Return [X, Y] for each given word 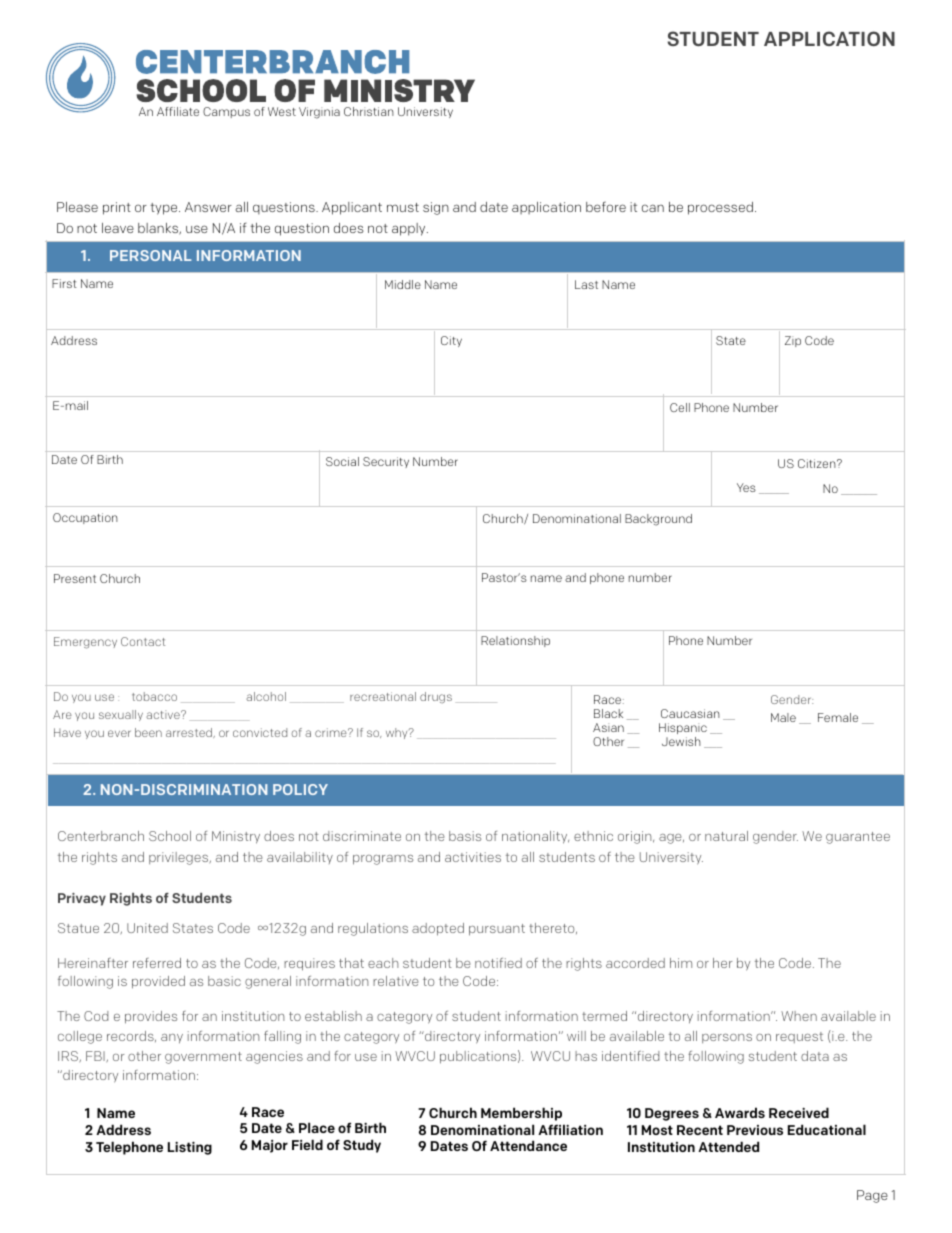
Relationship [515, 641]
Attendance [528, 1145]
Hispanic [683, 730]
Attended [728, 1146]
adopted [438, 929]
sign [436, 208]
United [147, 928]
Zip [793, 341]
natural [726, 836]
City [451, 341]
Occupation [85, 518]
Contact [143, 641]
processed [720, 208]
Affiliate [178, 111]
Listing [190, 1148]
